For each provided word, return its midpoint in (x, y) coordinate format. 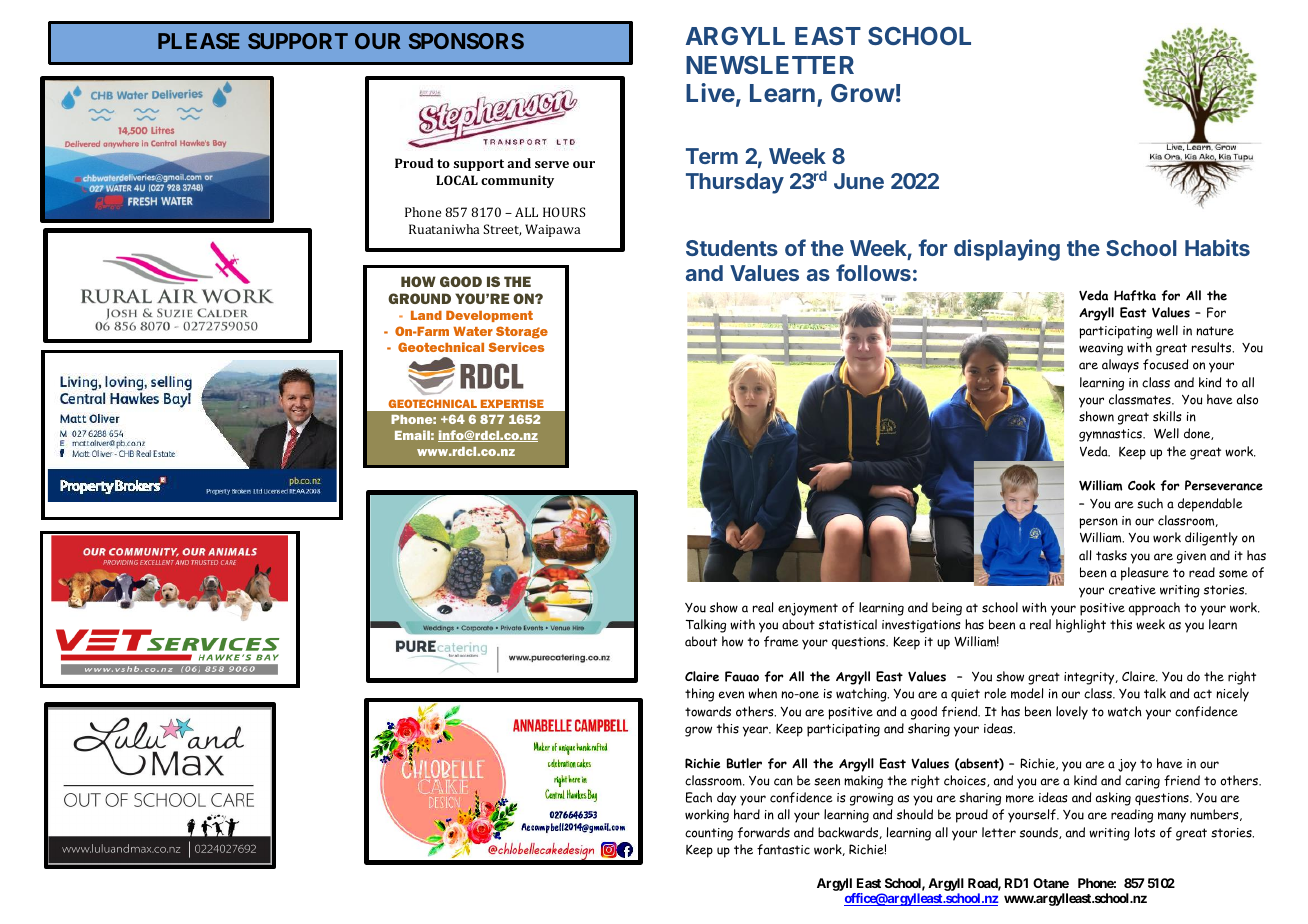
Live (710, 92)
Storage (522, 332)
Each (699, 797)
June (859, 181)
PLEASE (199, 41)
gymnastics (1111, 435)
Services (516, 347)
